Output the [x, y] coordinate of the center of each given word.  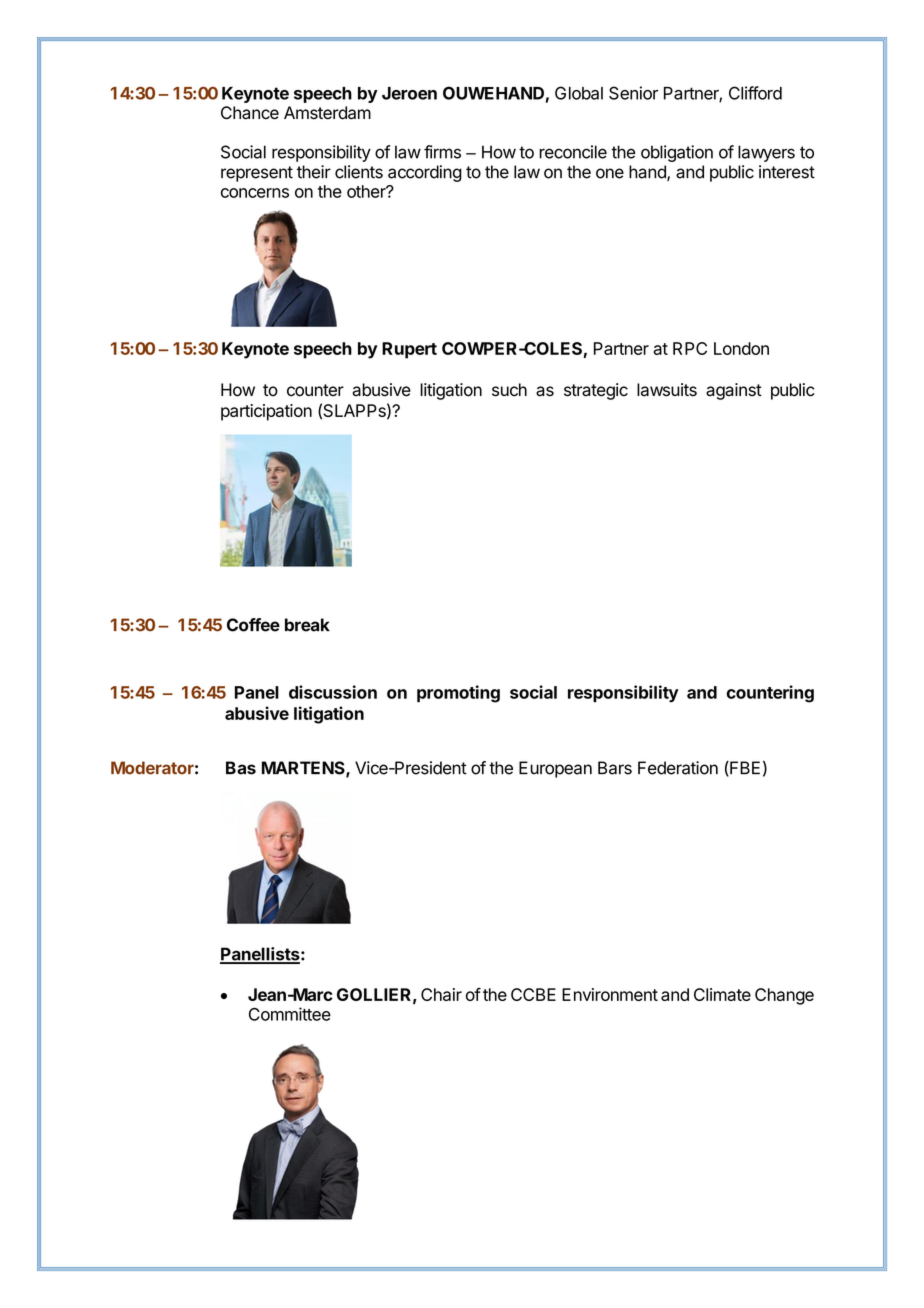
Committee [290, 1014]
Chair [441, 994]
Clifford [755, 93]
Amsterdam [327, 113]
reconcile [573, 152]
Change [784, 996]
